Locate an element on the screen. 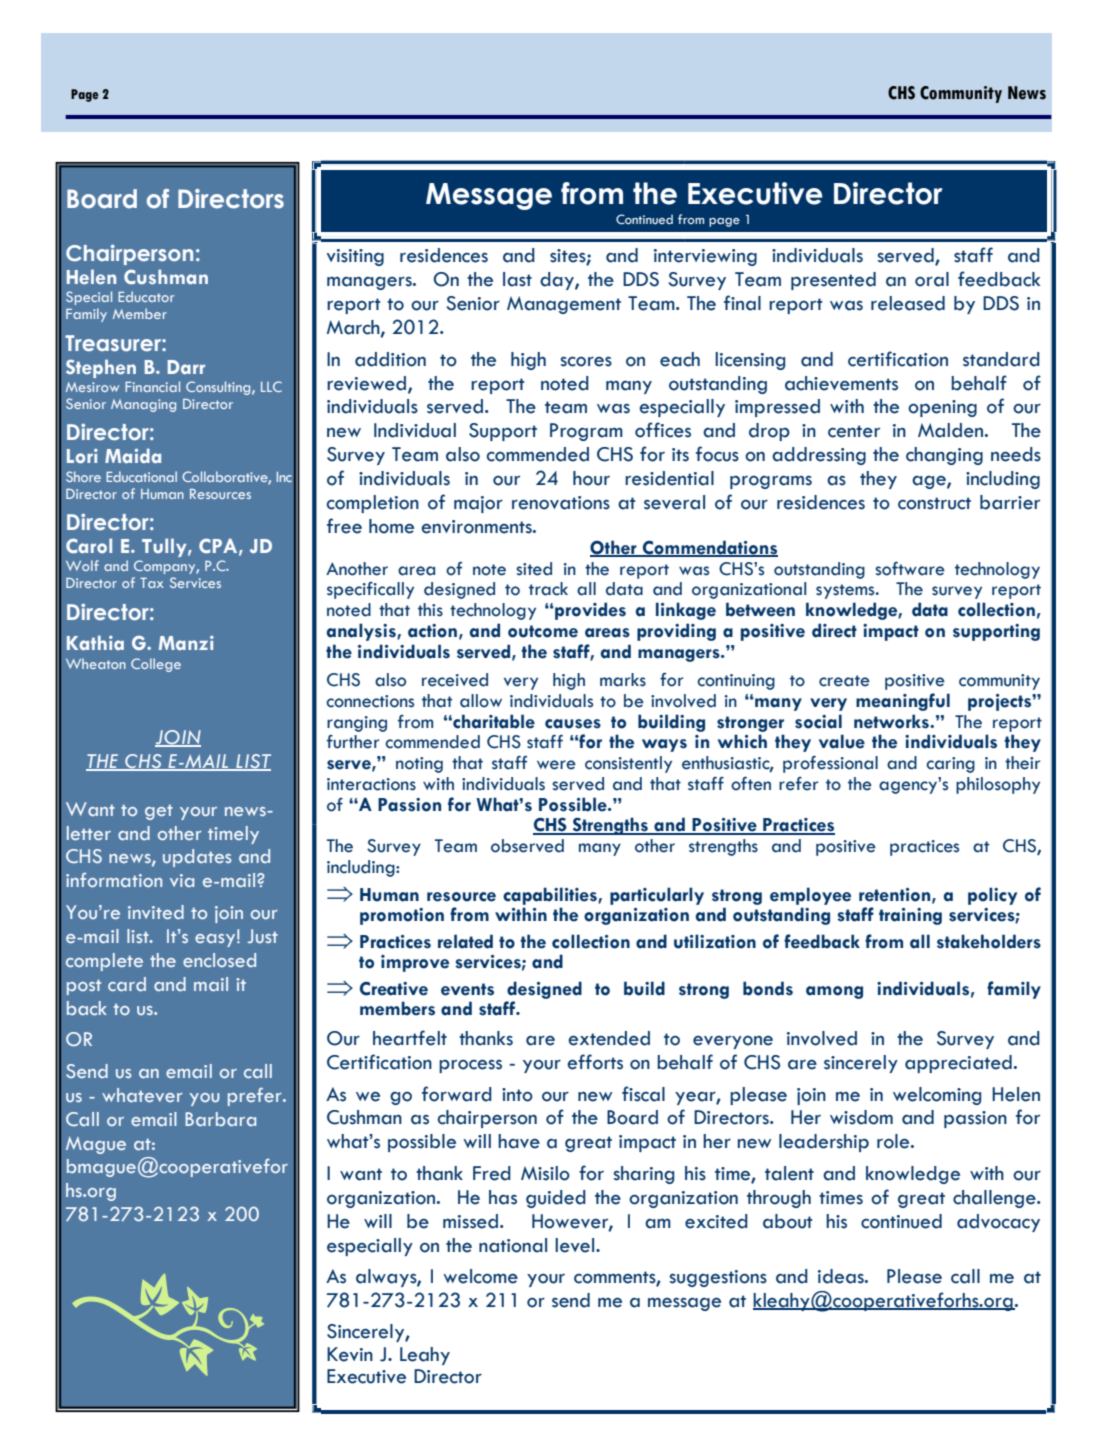 The height and width of the screenshot is (1445, 1117). released is located at coordinates (908, 303).
